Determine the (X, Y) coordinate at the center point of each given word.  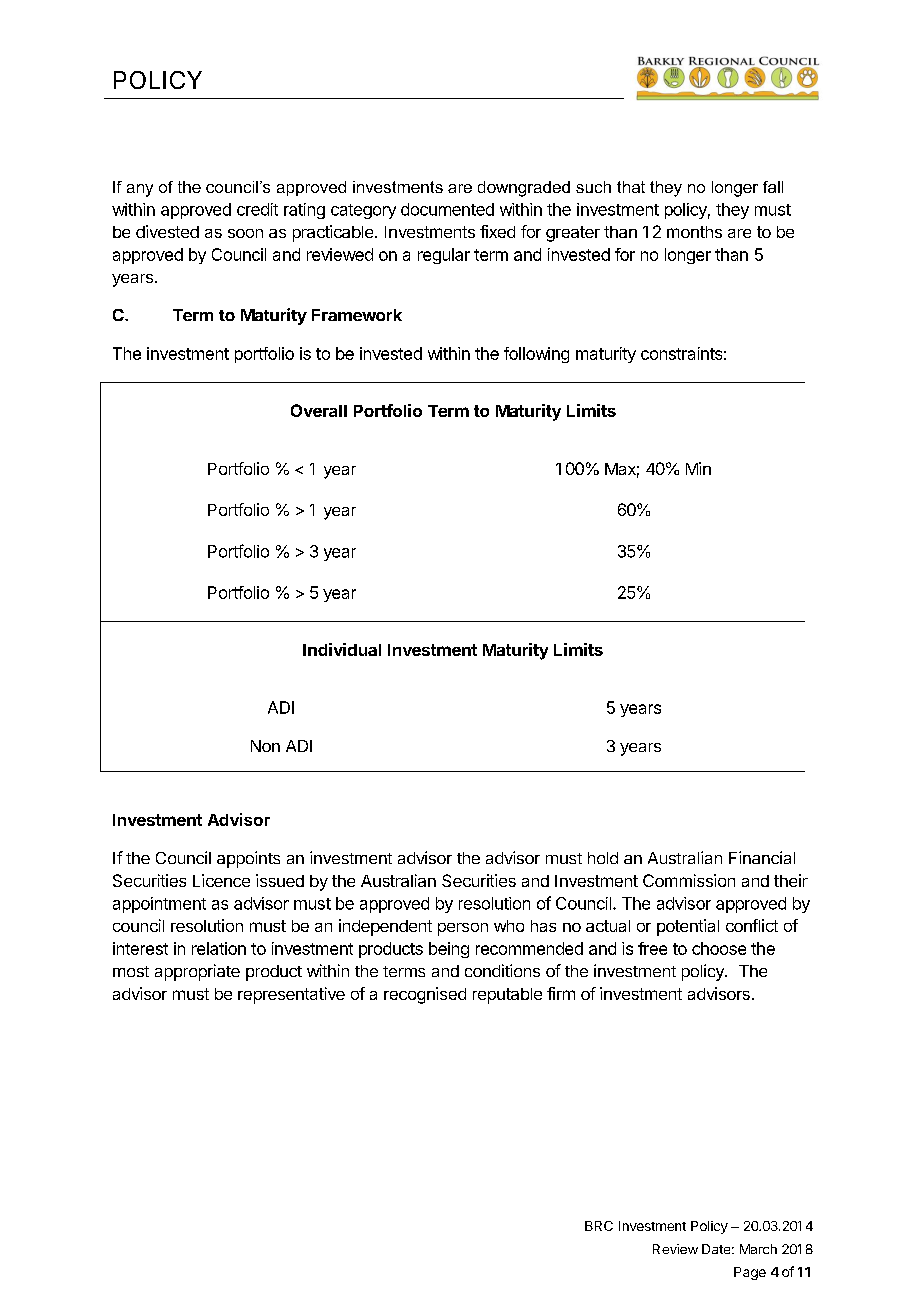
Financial (762, 857)
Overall (319, 410)
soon (245, 233)
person (463, 929)
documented (447, 209)
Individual (342, 649)
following (536, 355)
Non (265, 746)
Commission (689, 880)
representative (291, 995)
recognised (425, 995)
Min (698, 468)
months (694, 232)
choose (719, 948)
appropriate (197, 972)
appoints (248, 859)
